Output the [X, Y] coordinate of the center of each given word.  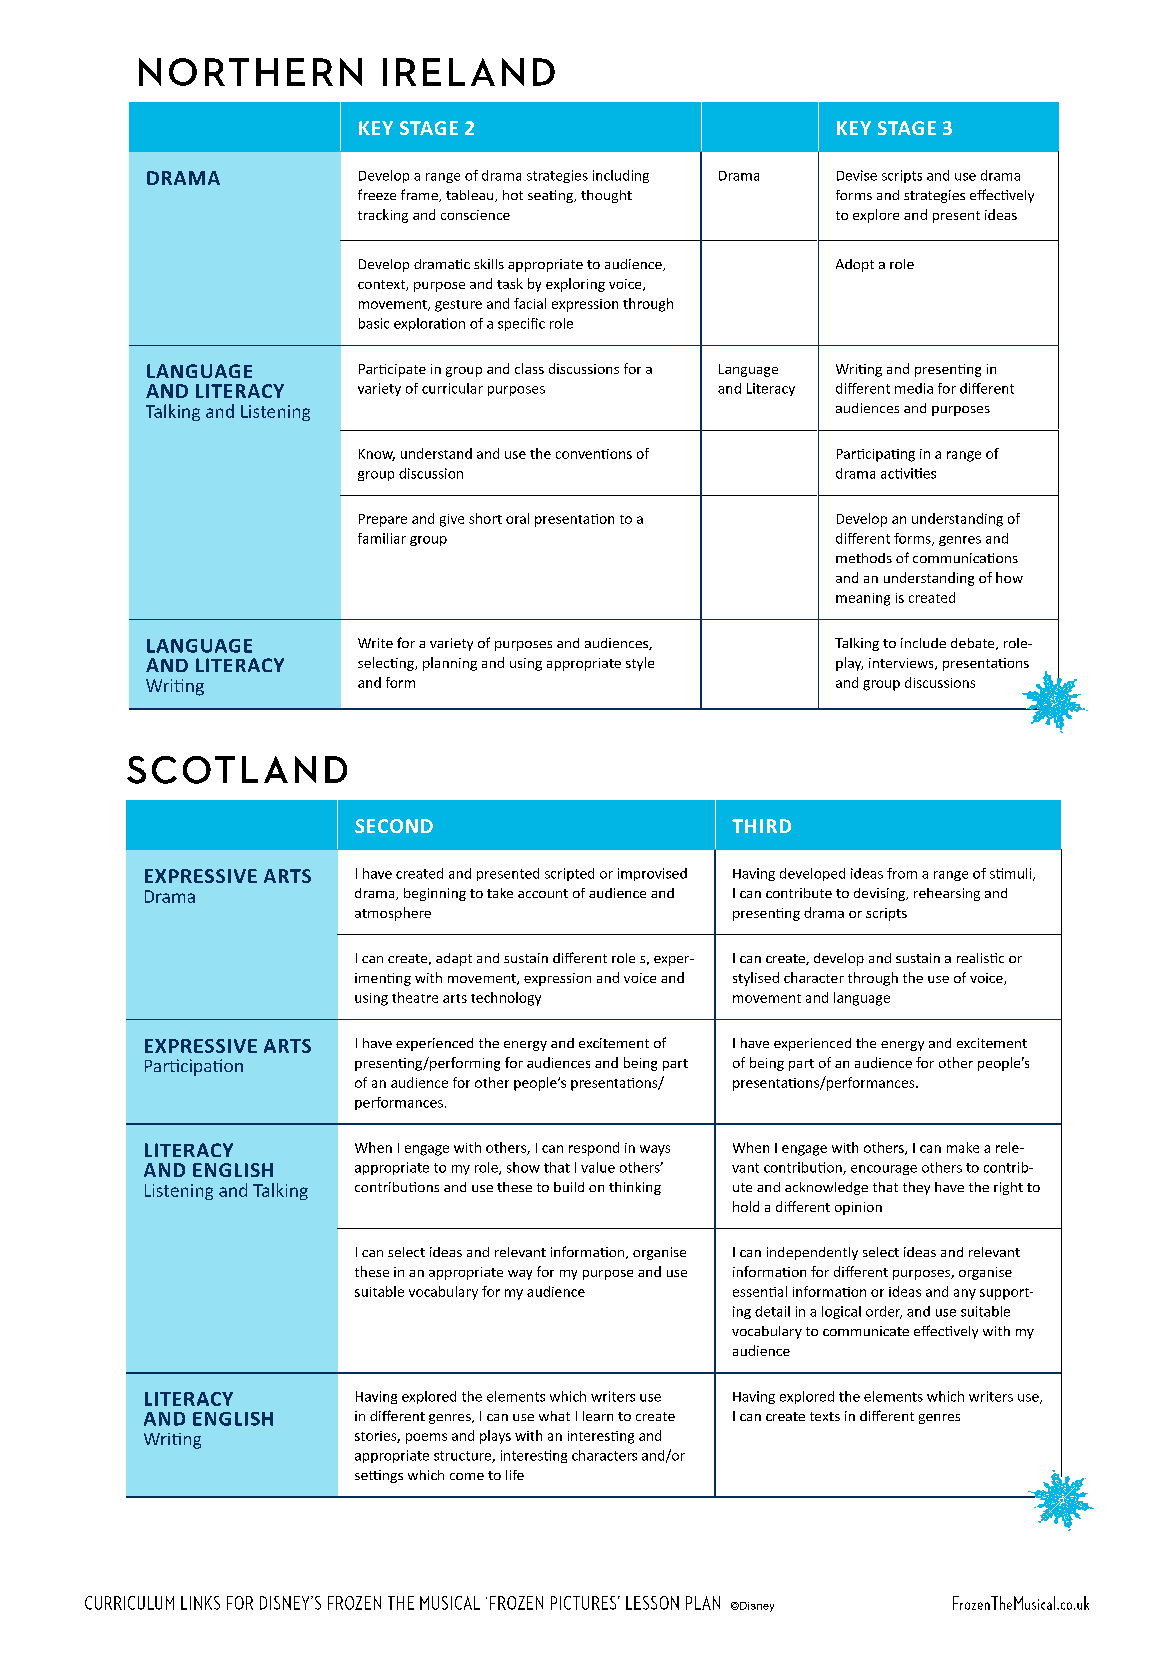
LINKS [200, 1603]
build [569, 1187]
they [916, 1188]
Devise [857, 175]
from [902, 873]
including [621, 176]
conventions [594, 454]
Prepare [383, 520]
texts [825, 1416]
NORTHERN [250, 72]
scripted [569, 874]
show [523, 1167]
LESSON [652, 1603]
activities [908, 473]
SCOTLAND [237, 770]
